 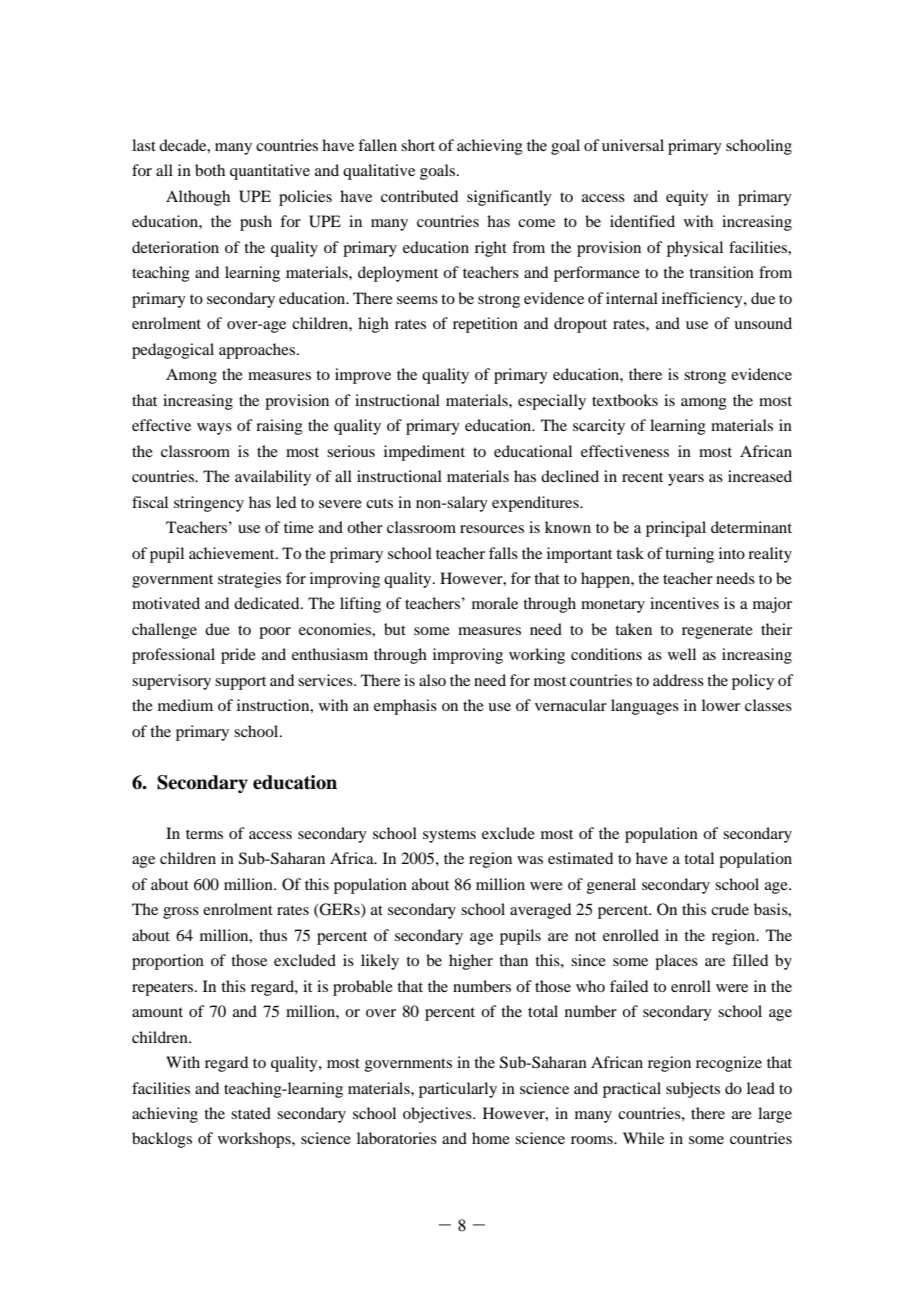 What do you see at coordinates (693, 1090) in the page?
I see `subjects` at bounding box center [693, 1090].
